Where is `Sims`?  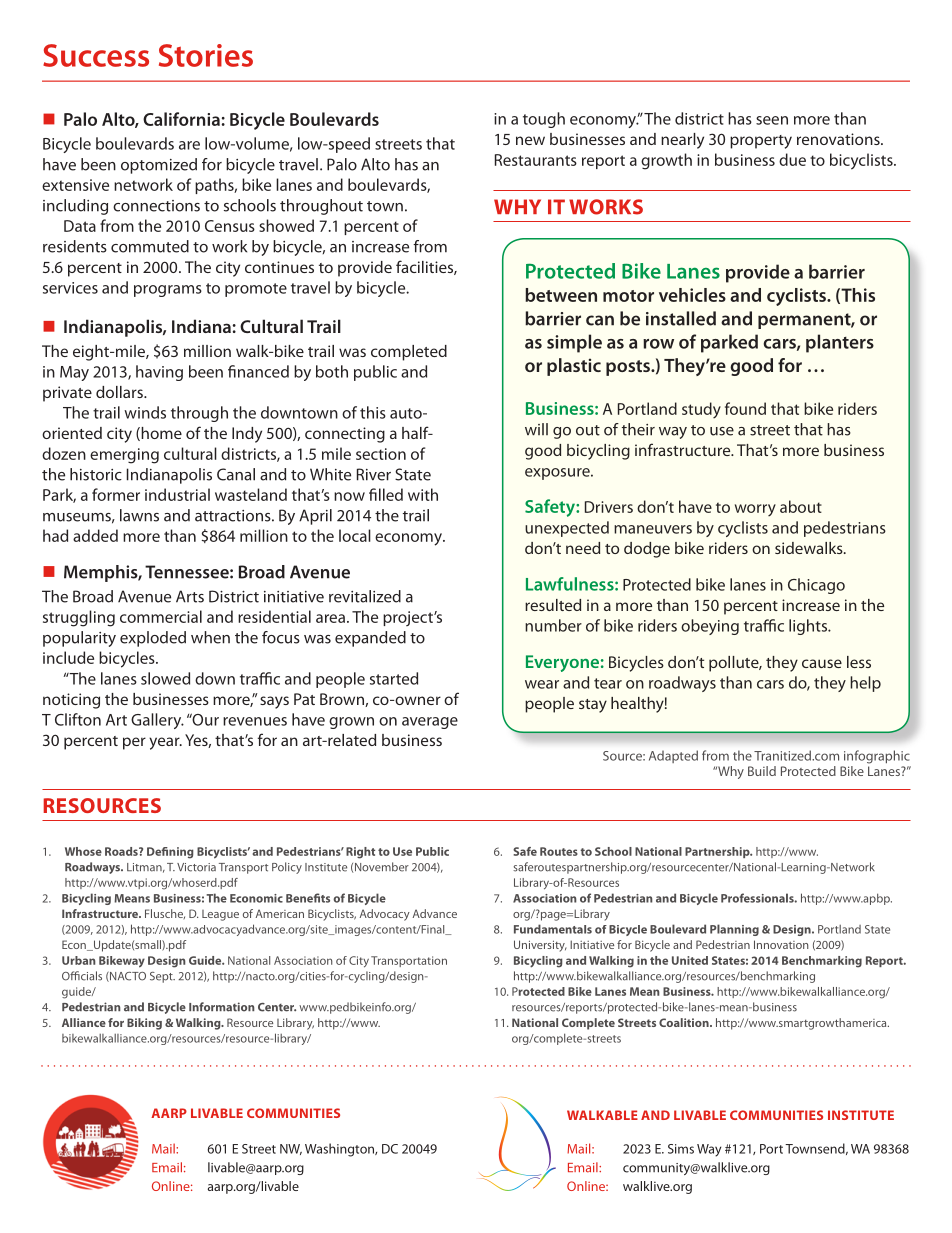 Sims is located at coordinates (681, 1149).
